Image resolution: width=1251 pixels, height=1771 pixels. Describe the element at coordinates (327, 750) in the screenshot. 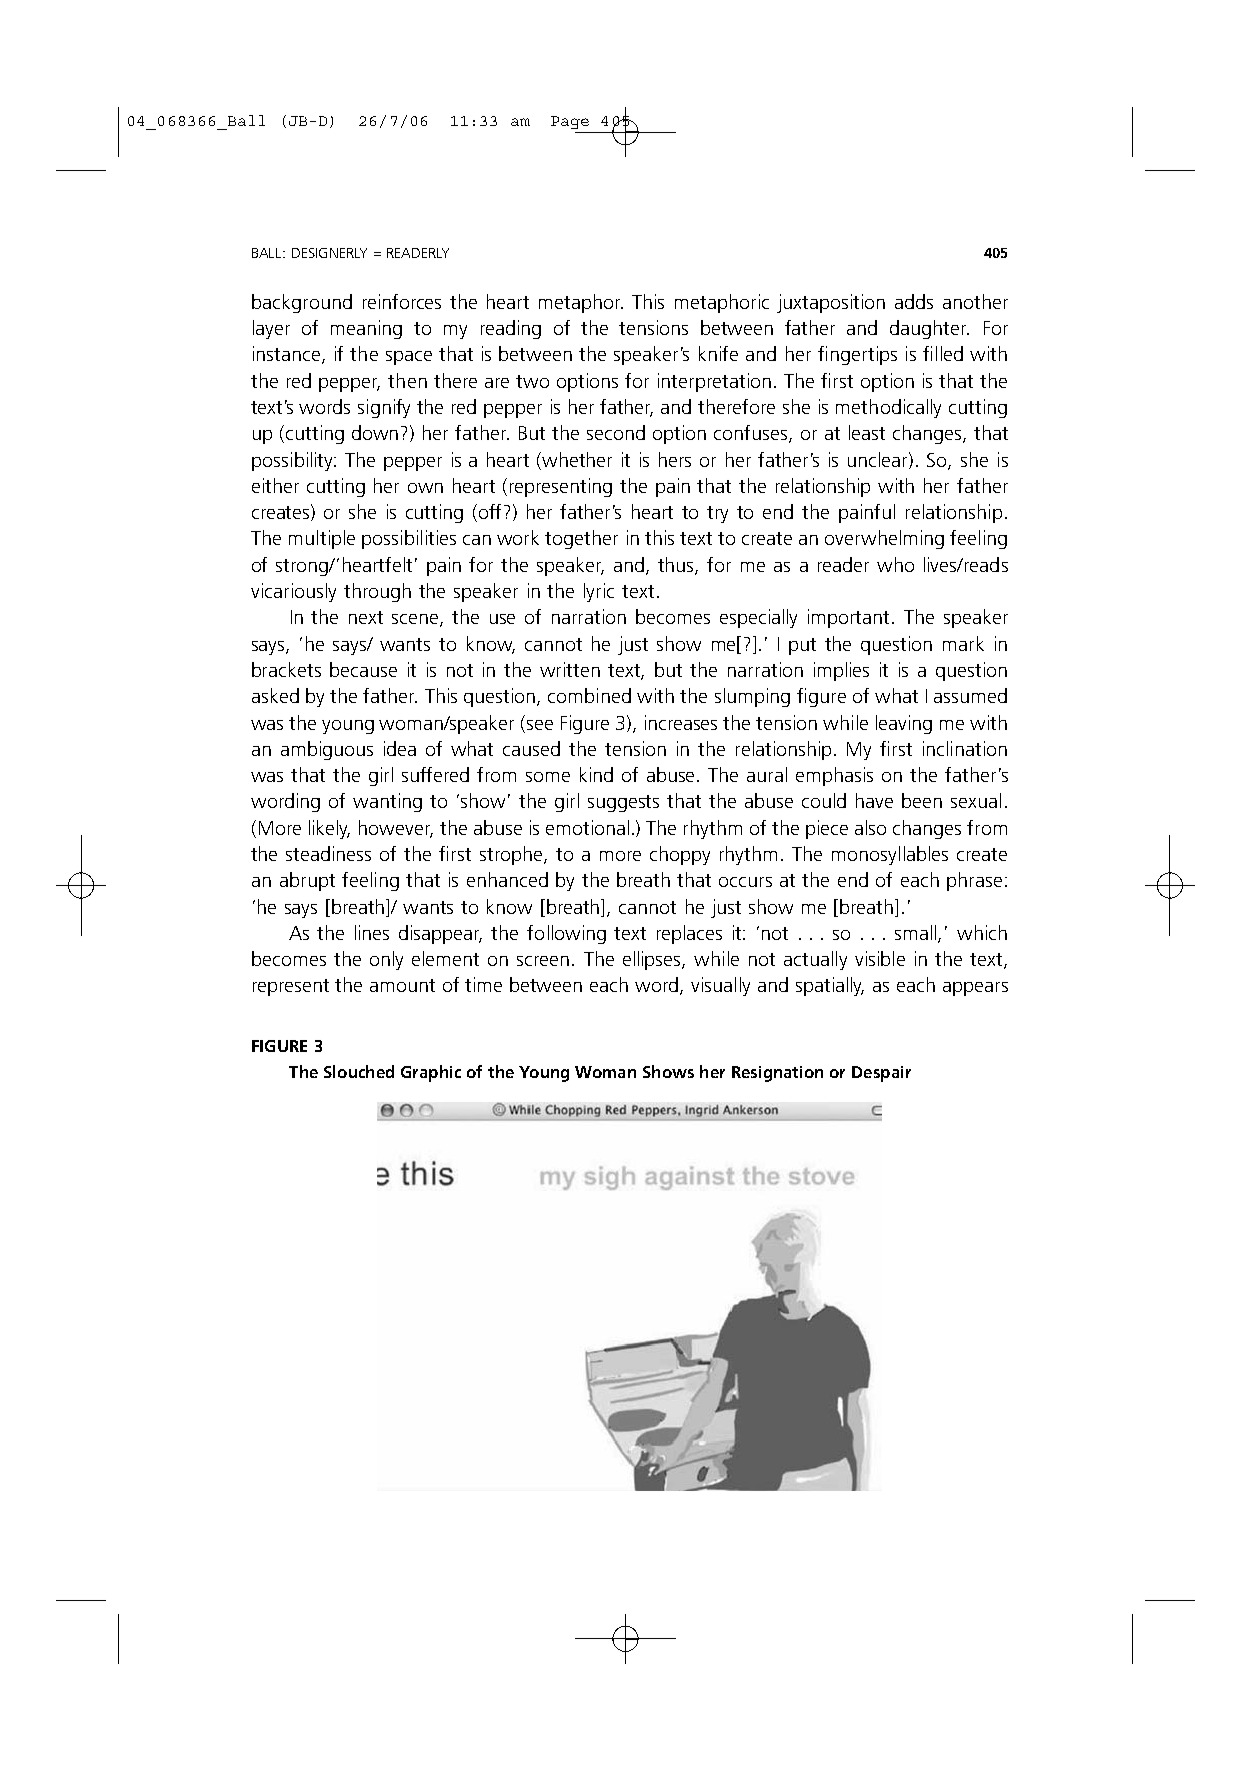

I see `ambiguous` at that location.
